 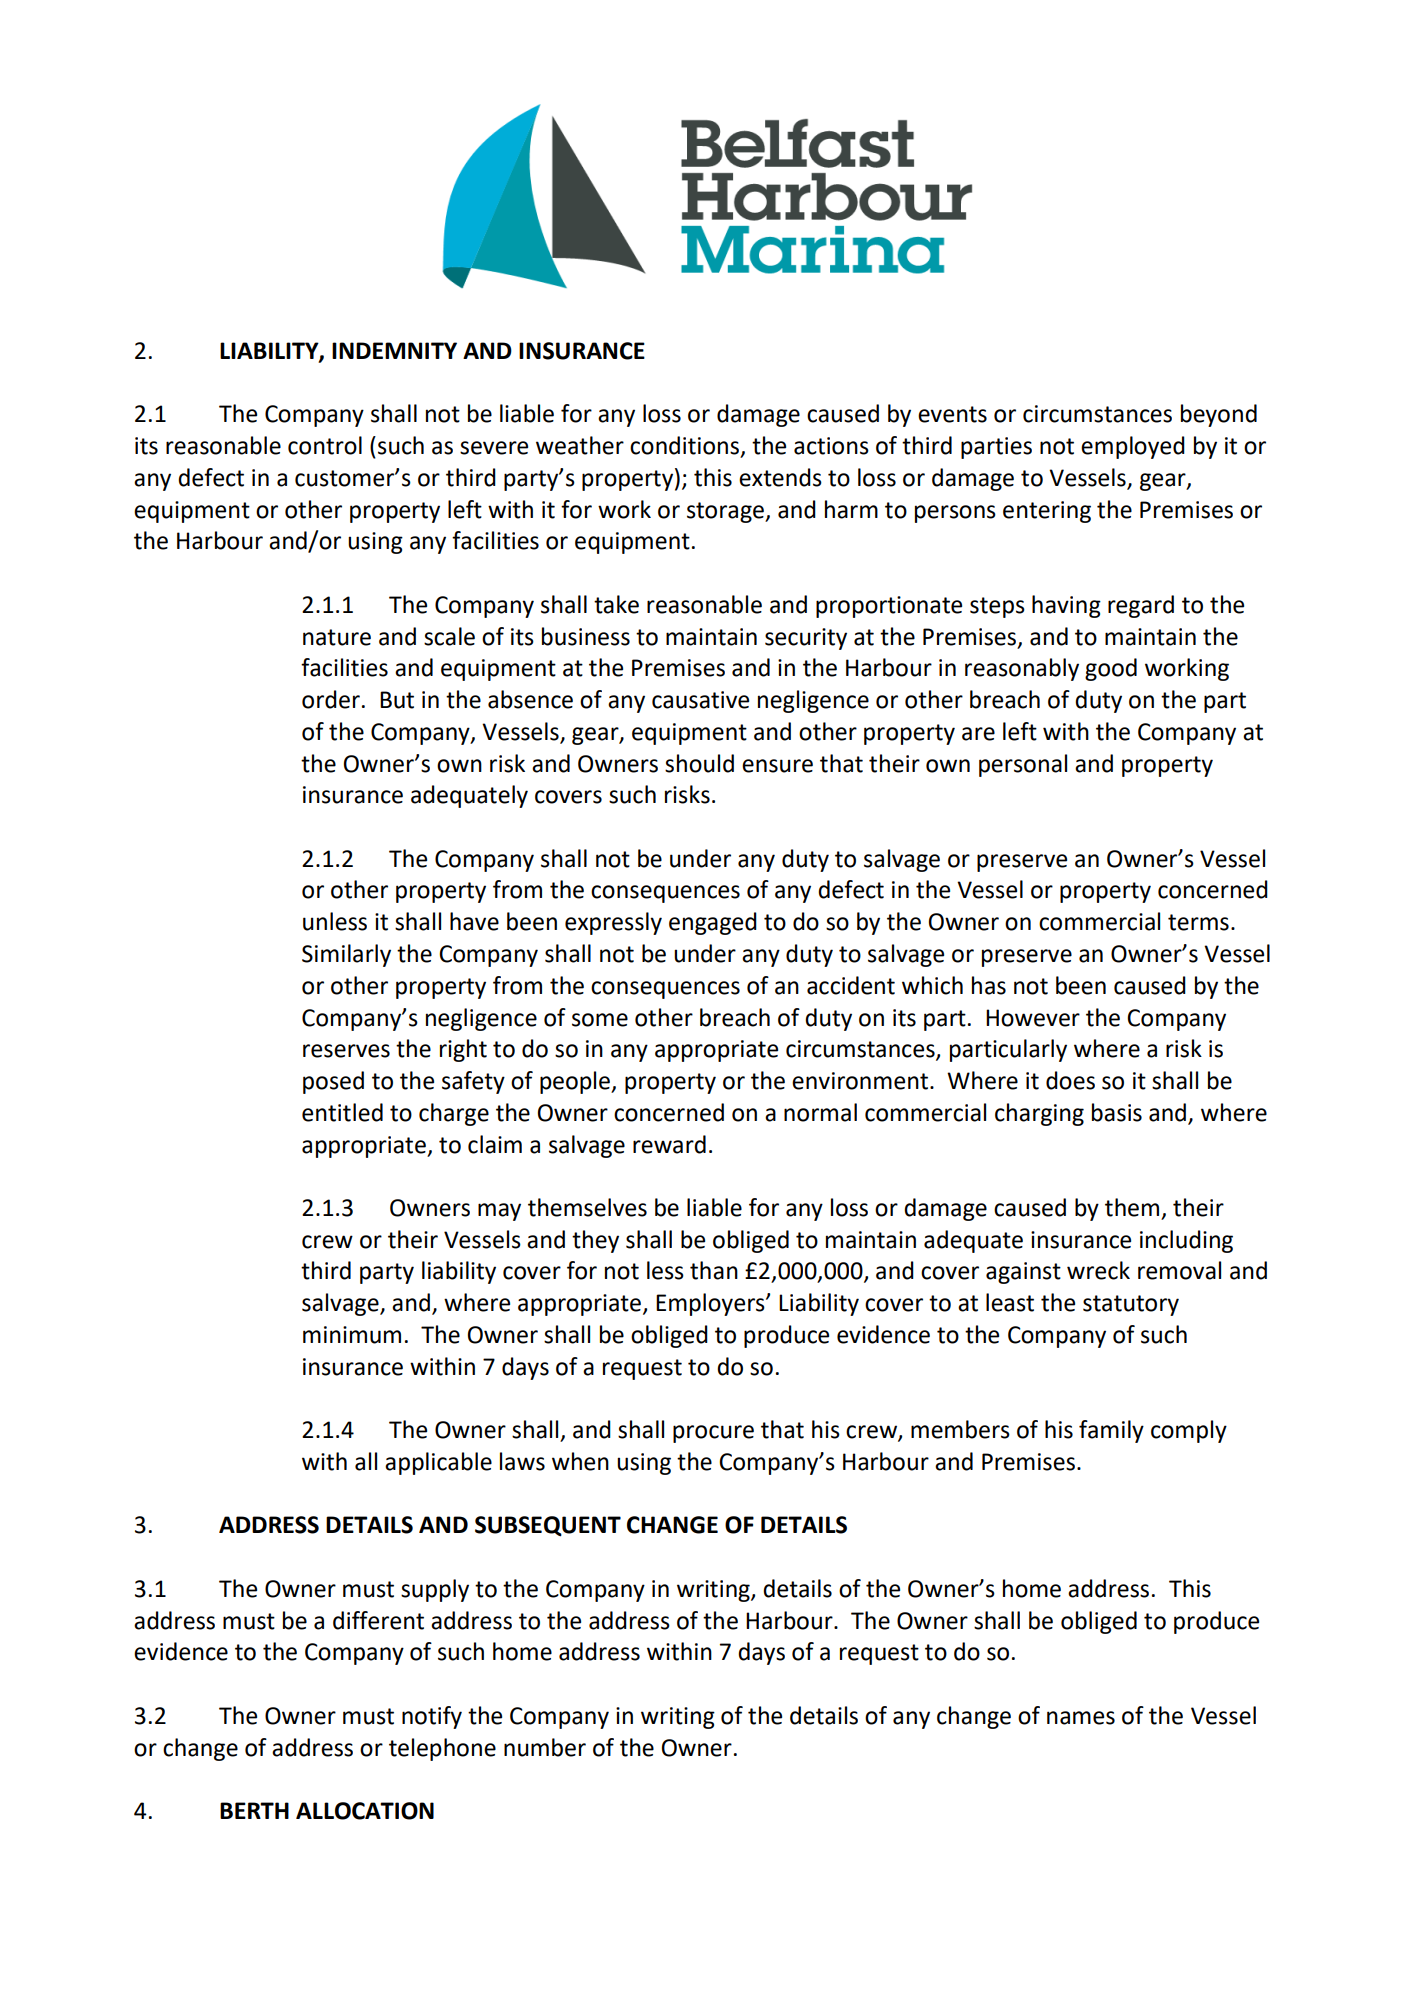 I want to click on family, so click(x=1111, y=1431).
